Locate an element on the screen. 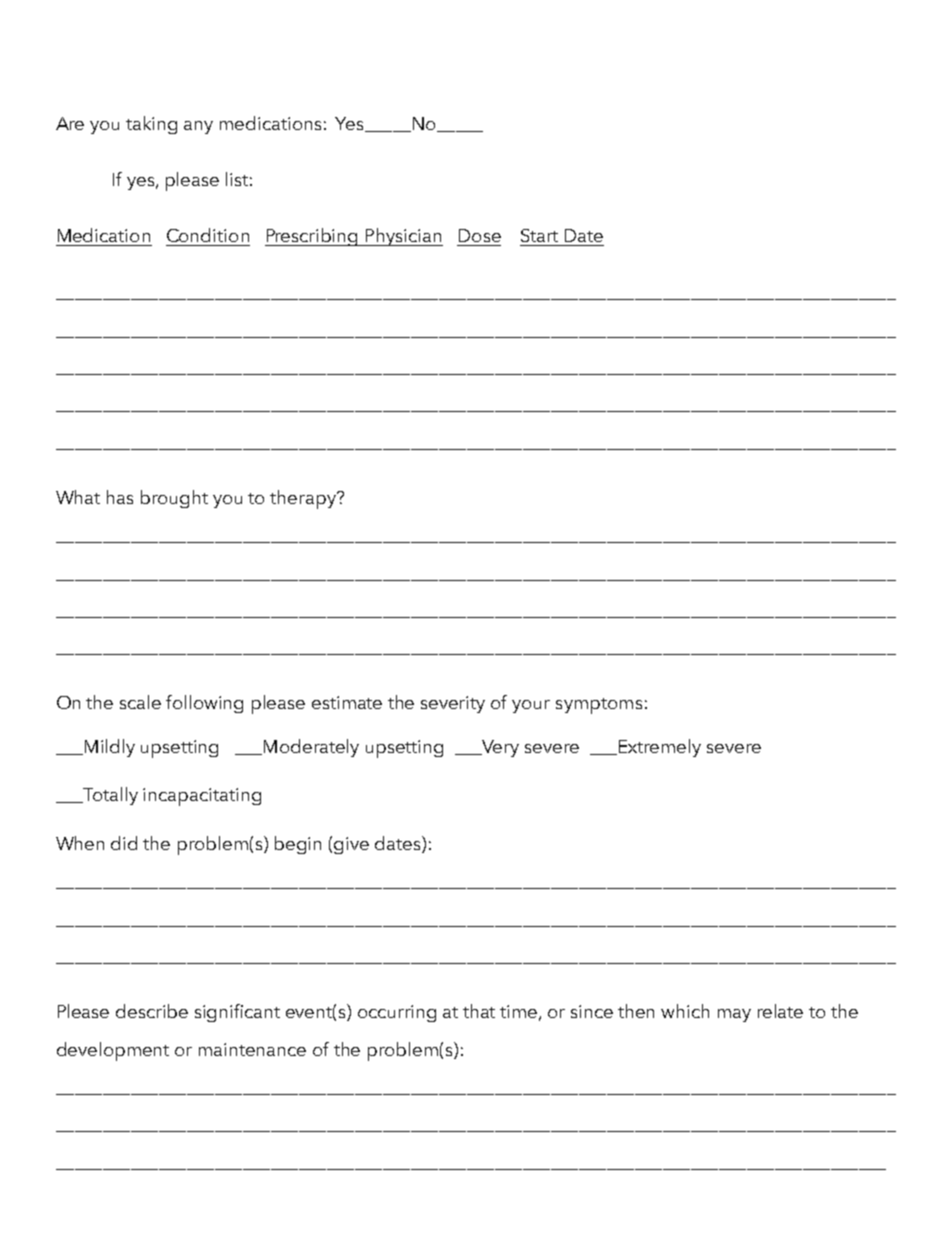 Image resolution: width=952 pixels, height=1233 pixels. brought is located at coordinates (174, 499).
